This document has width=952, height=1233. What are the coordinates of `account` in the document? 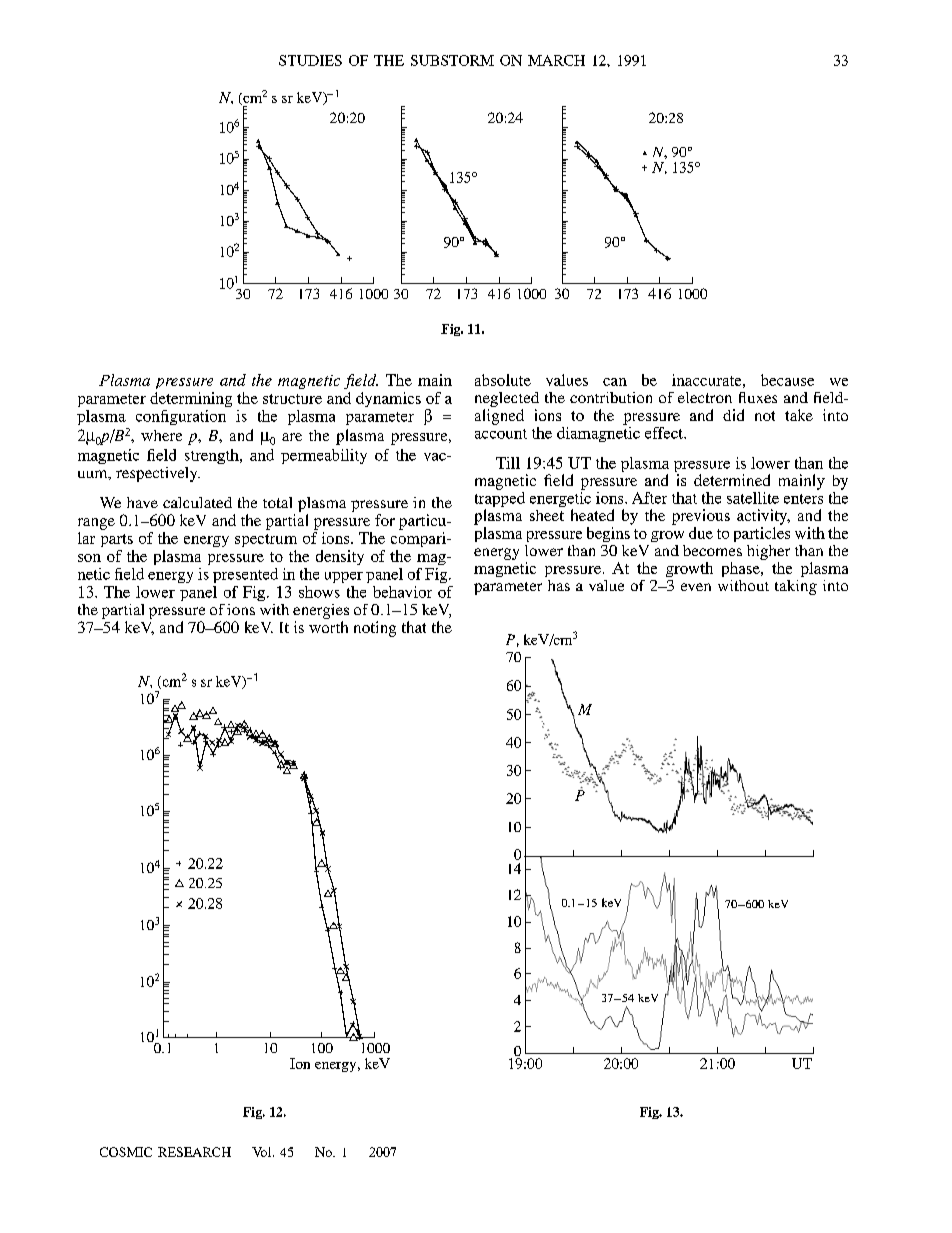 It's located at (501, 434).
